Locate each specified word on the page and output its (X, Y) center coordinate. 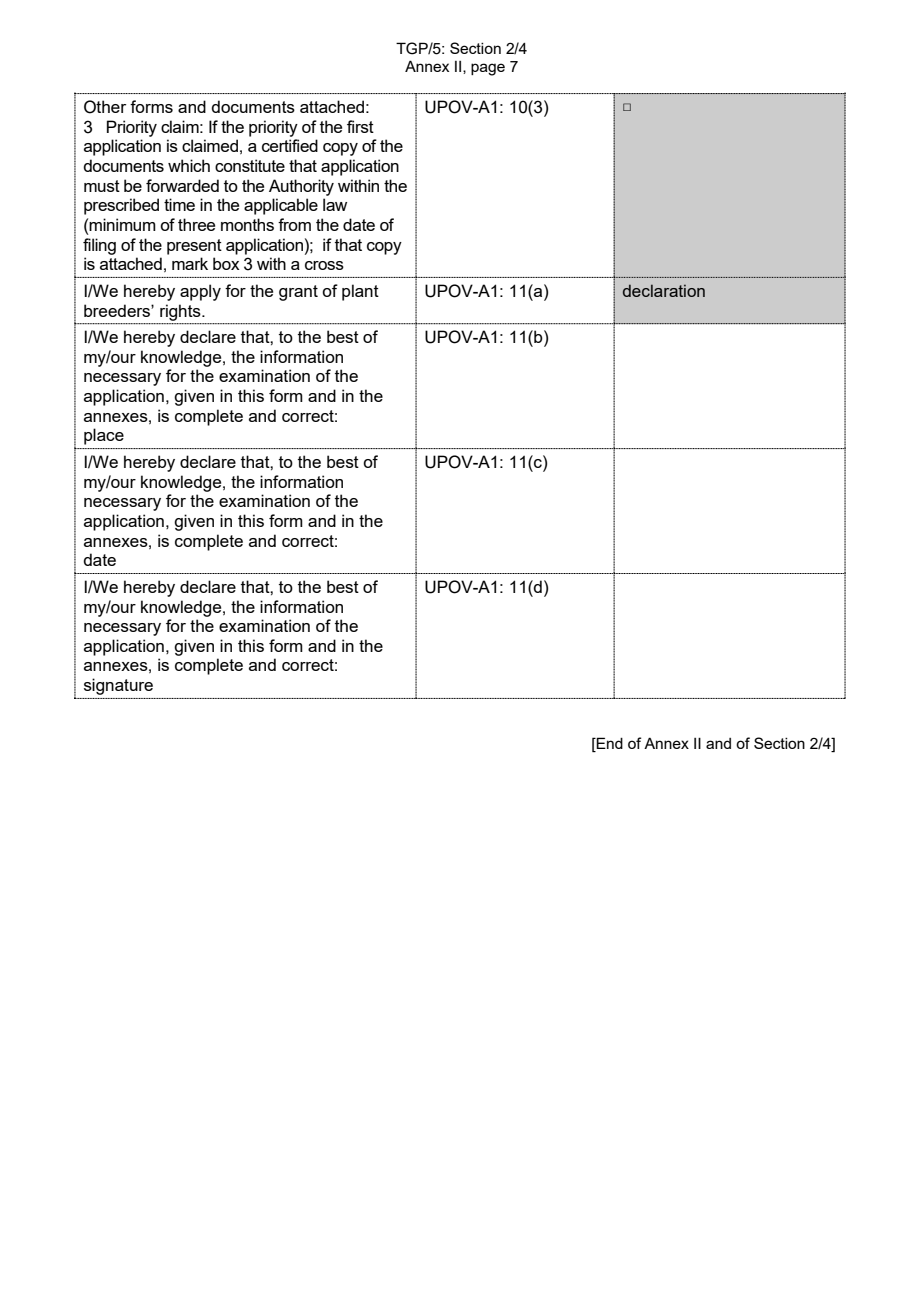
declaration (664, 290)
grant (298, 293)
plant (360, 292)
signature (118, 686)
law (335, 204)
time (179, 204)
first (360, 126)
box (226, 263)
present (194, 247)
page (488, 69)
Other (105, 107)
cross (324, 265)
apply (200, 292)
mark (190, 263)
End (609, 744)
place (104, 436)
